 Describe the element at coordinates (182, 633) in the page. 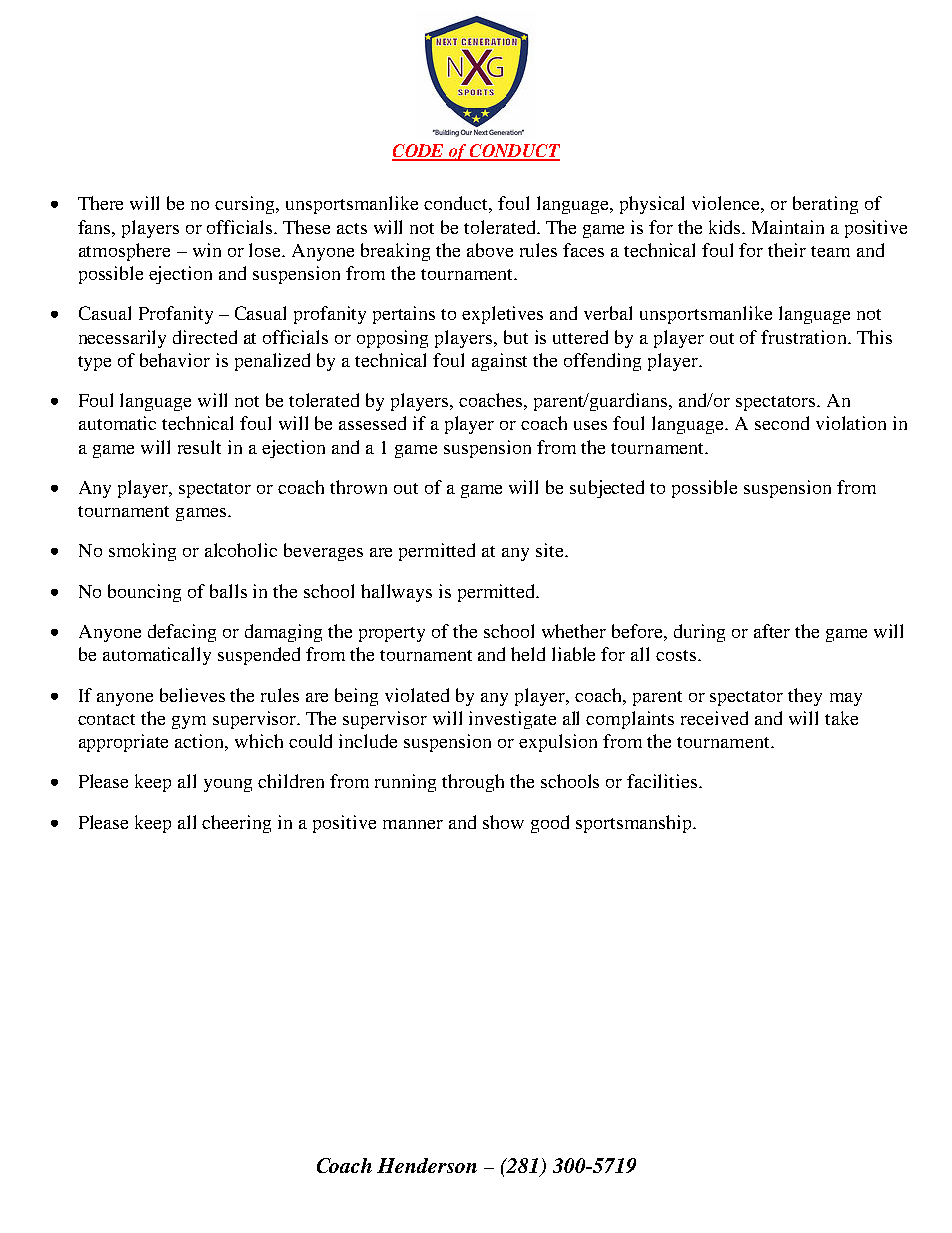

I see `defacing` at that location.
